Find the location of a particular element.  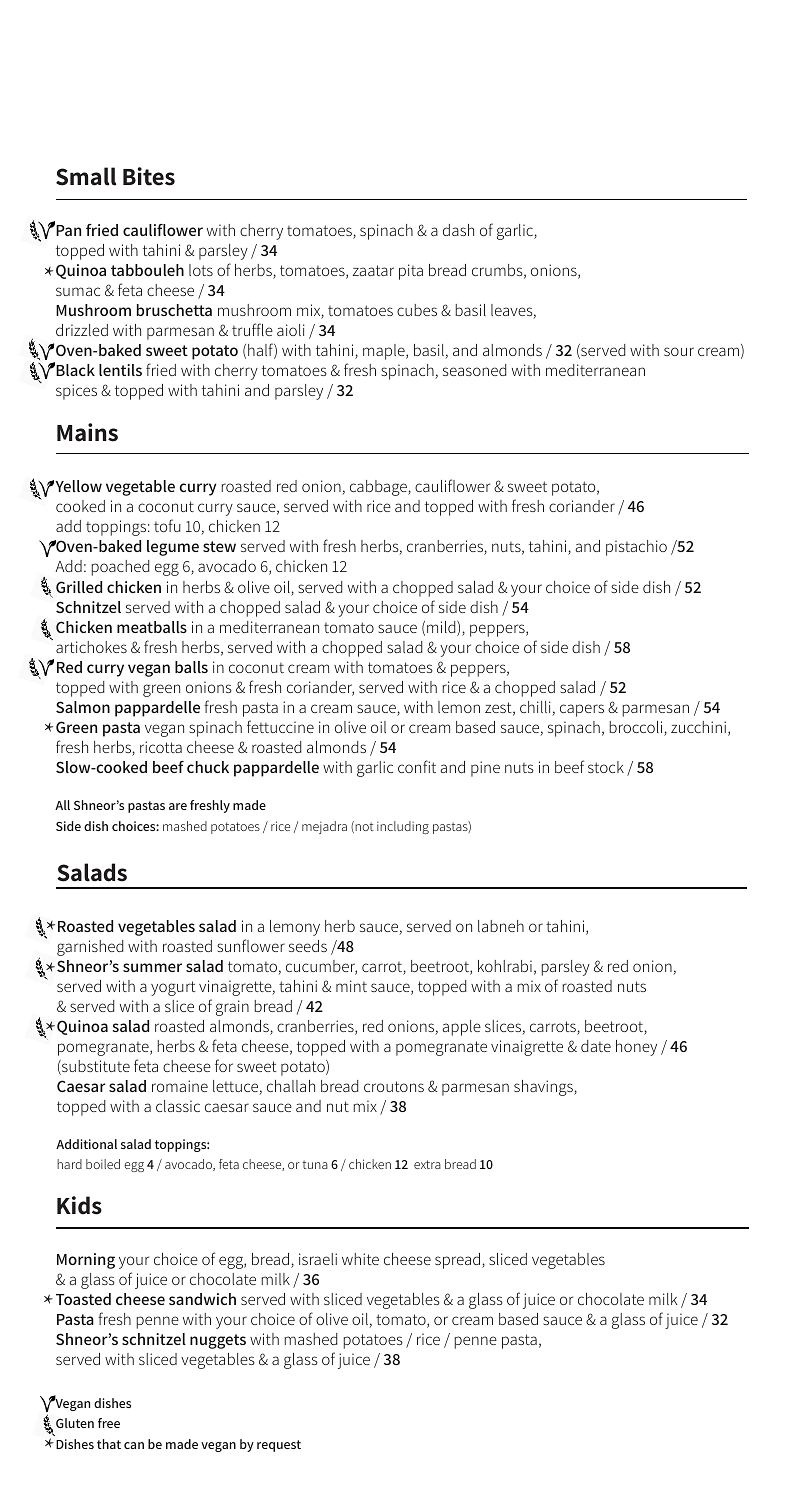

date is located at coordinates (596, 1046).
